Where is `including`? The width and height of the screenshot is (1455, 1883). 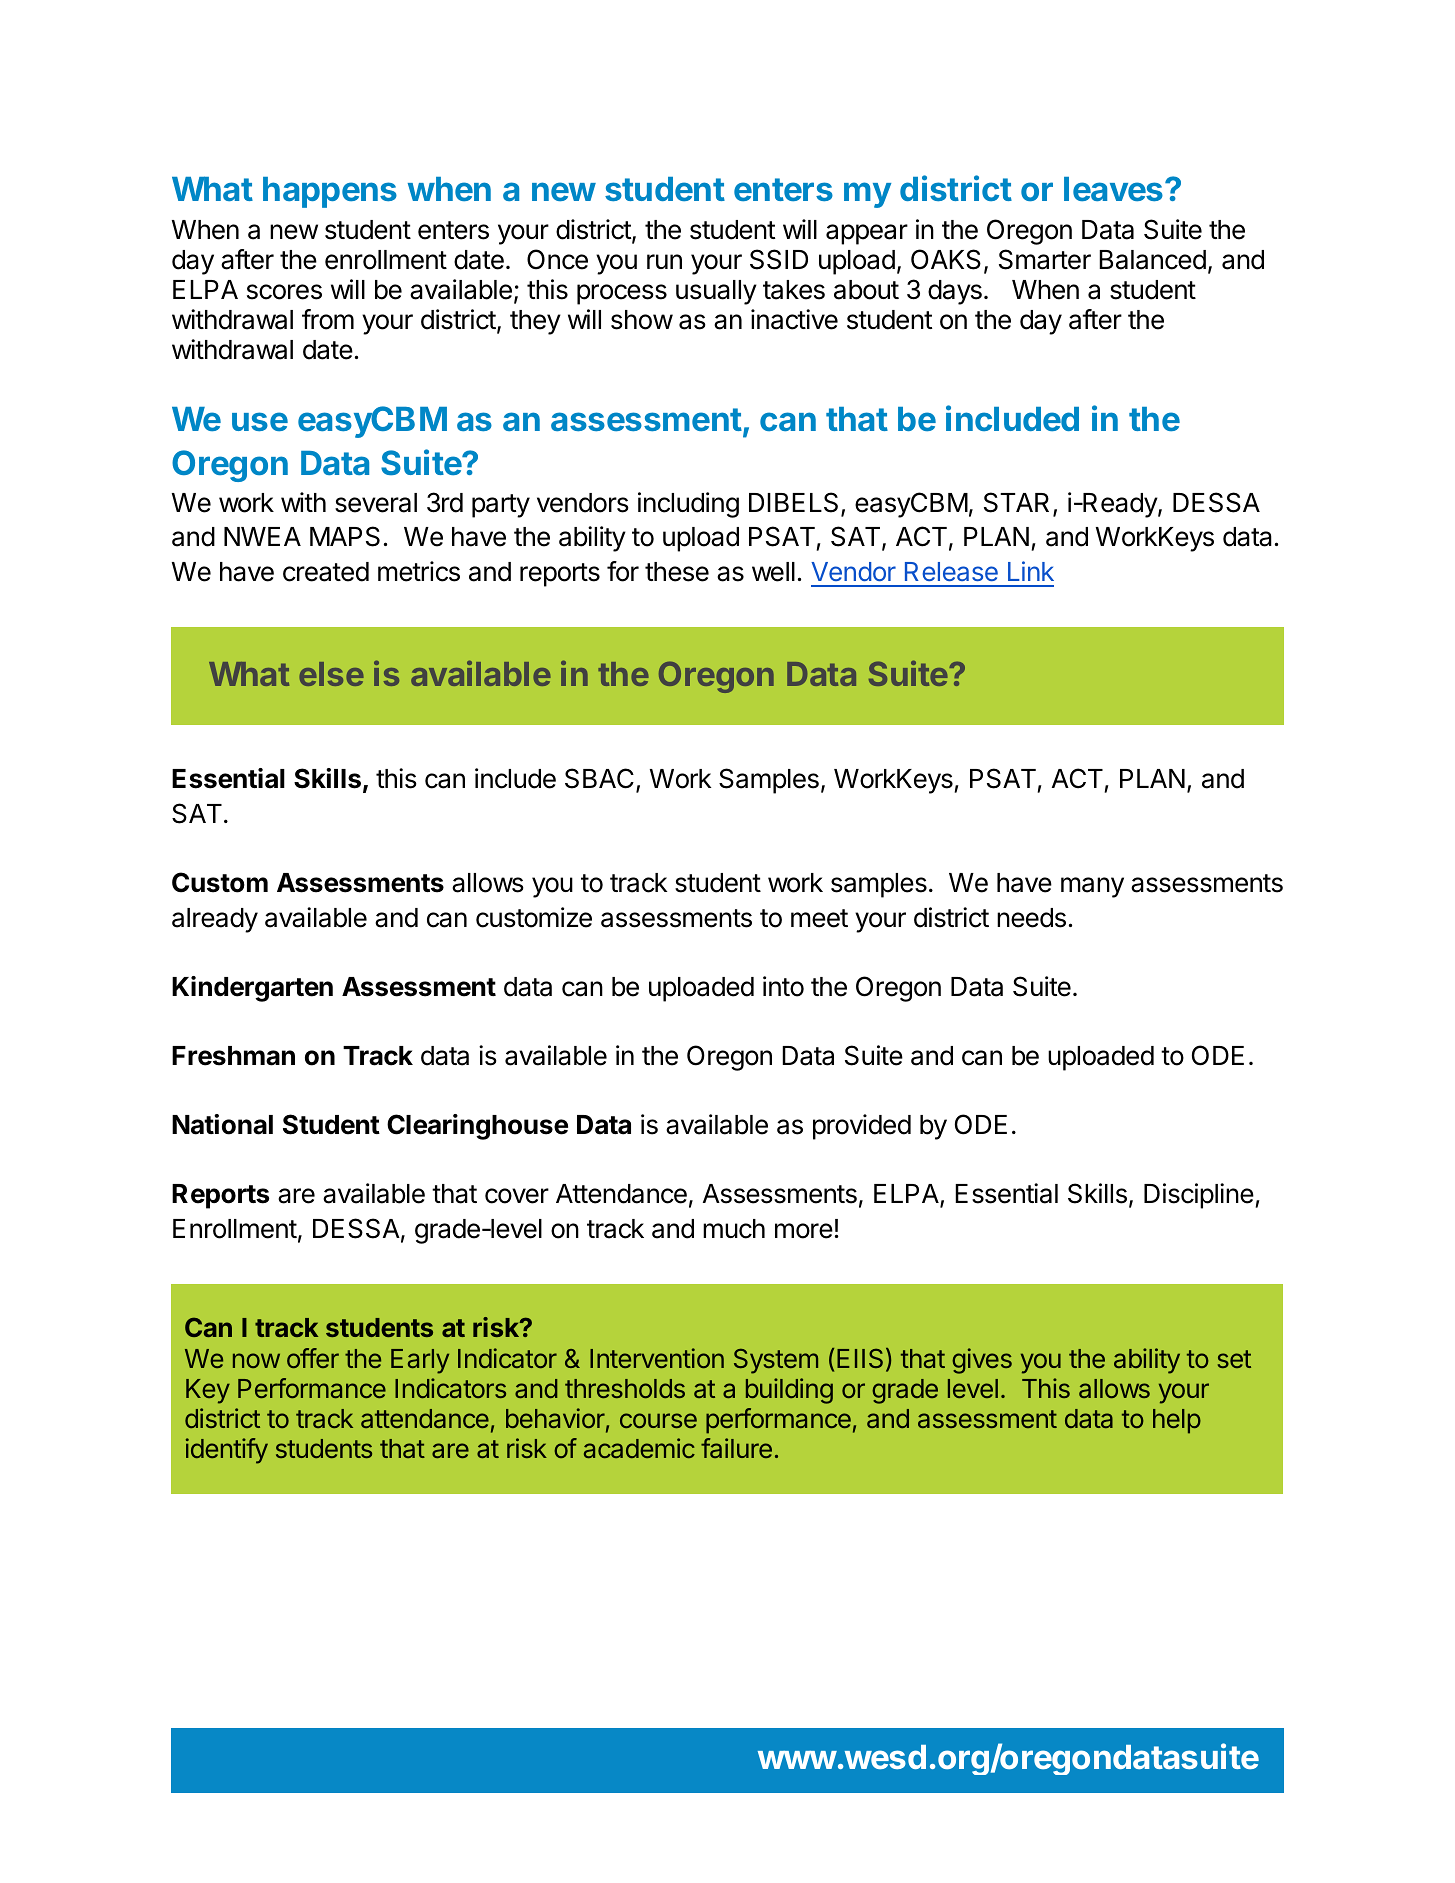
including is located at coordinates (688, 505).
